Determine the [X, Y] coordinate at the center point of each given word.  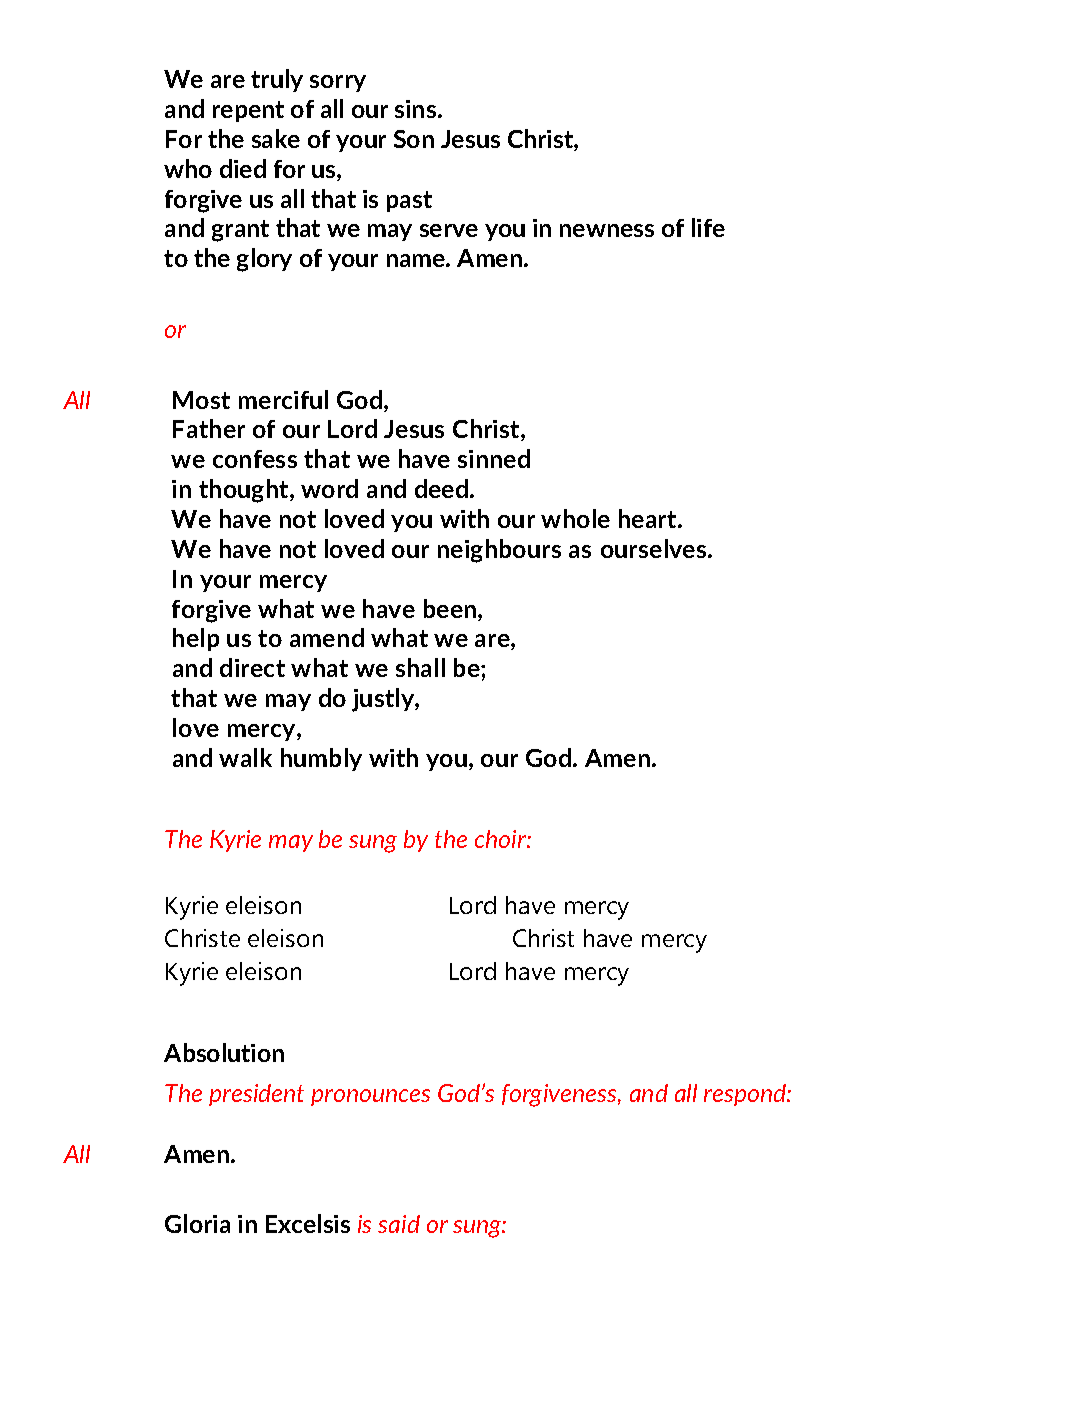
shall [420, 667]
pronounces [370, 1097]
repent [248, 111]
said [399, 1224]
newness [607, 230]
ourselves [655, 548]
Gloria [197, 1223]
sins [417, 109]
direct [252, 667]
